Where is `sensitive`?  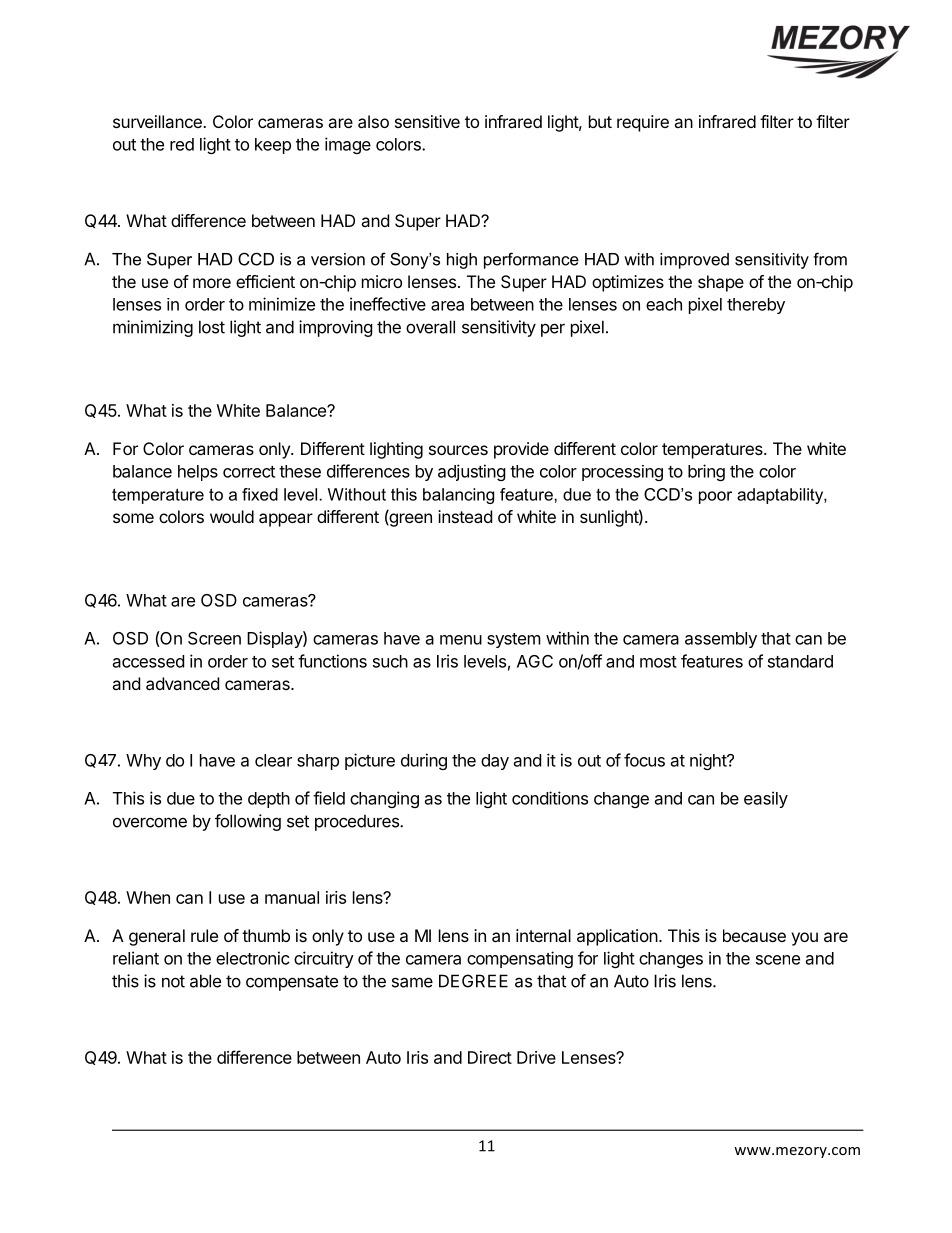 sensitive is located at coordinates (427, 121).
